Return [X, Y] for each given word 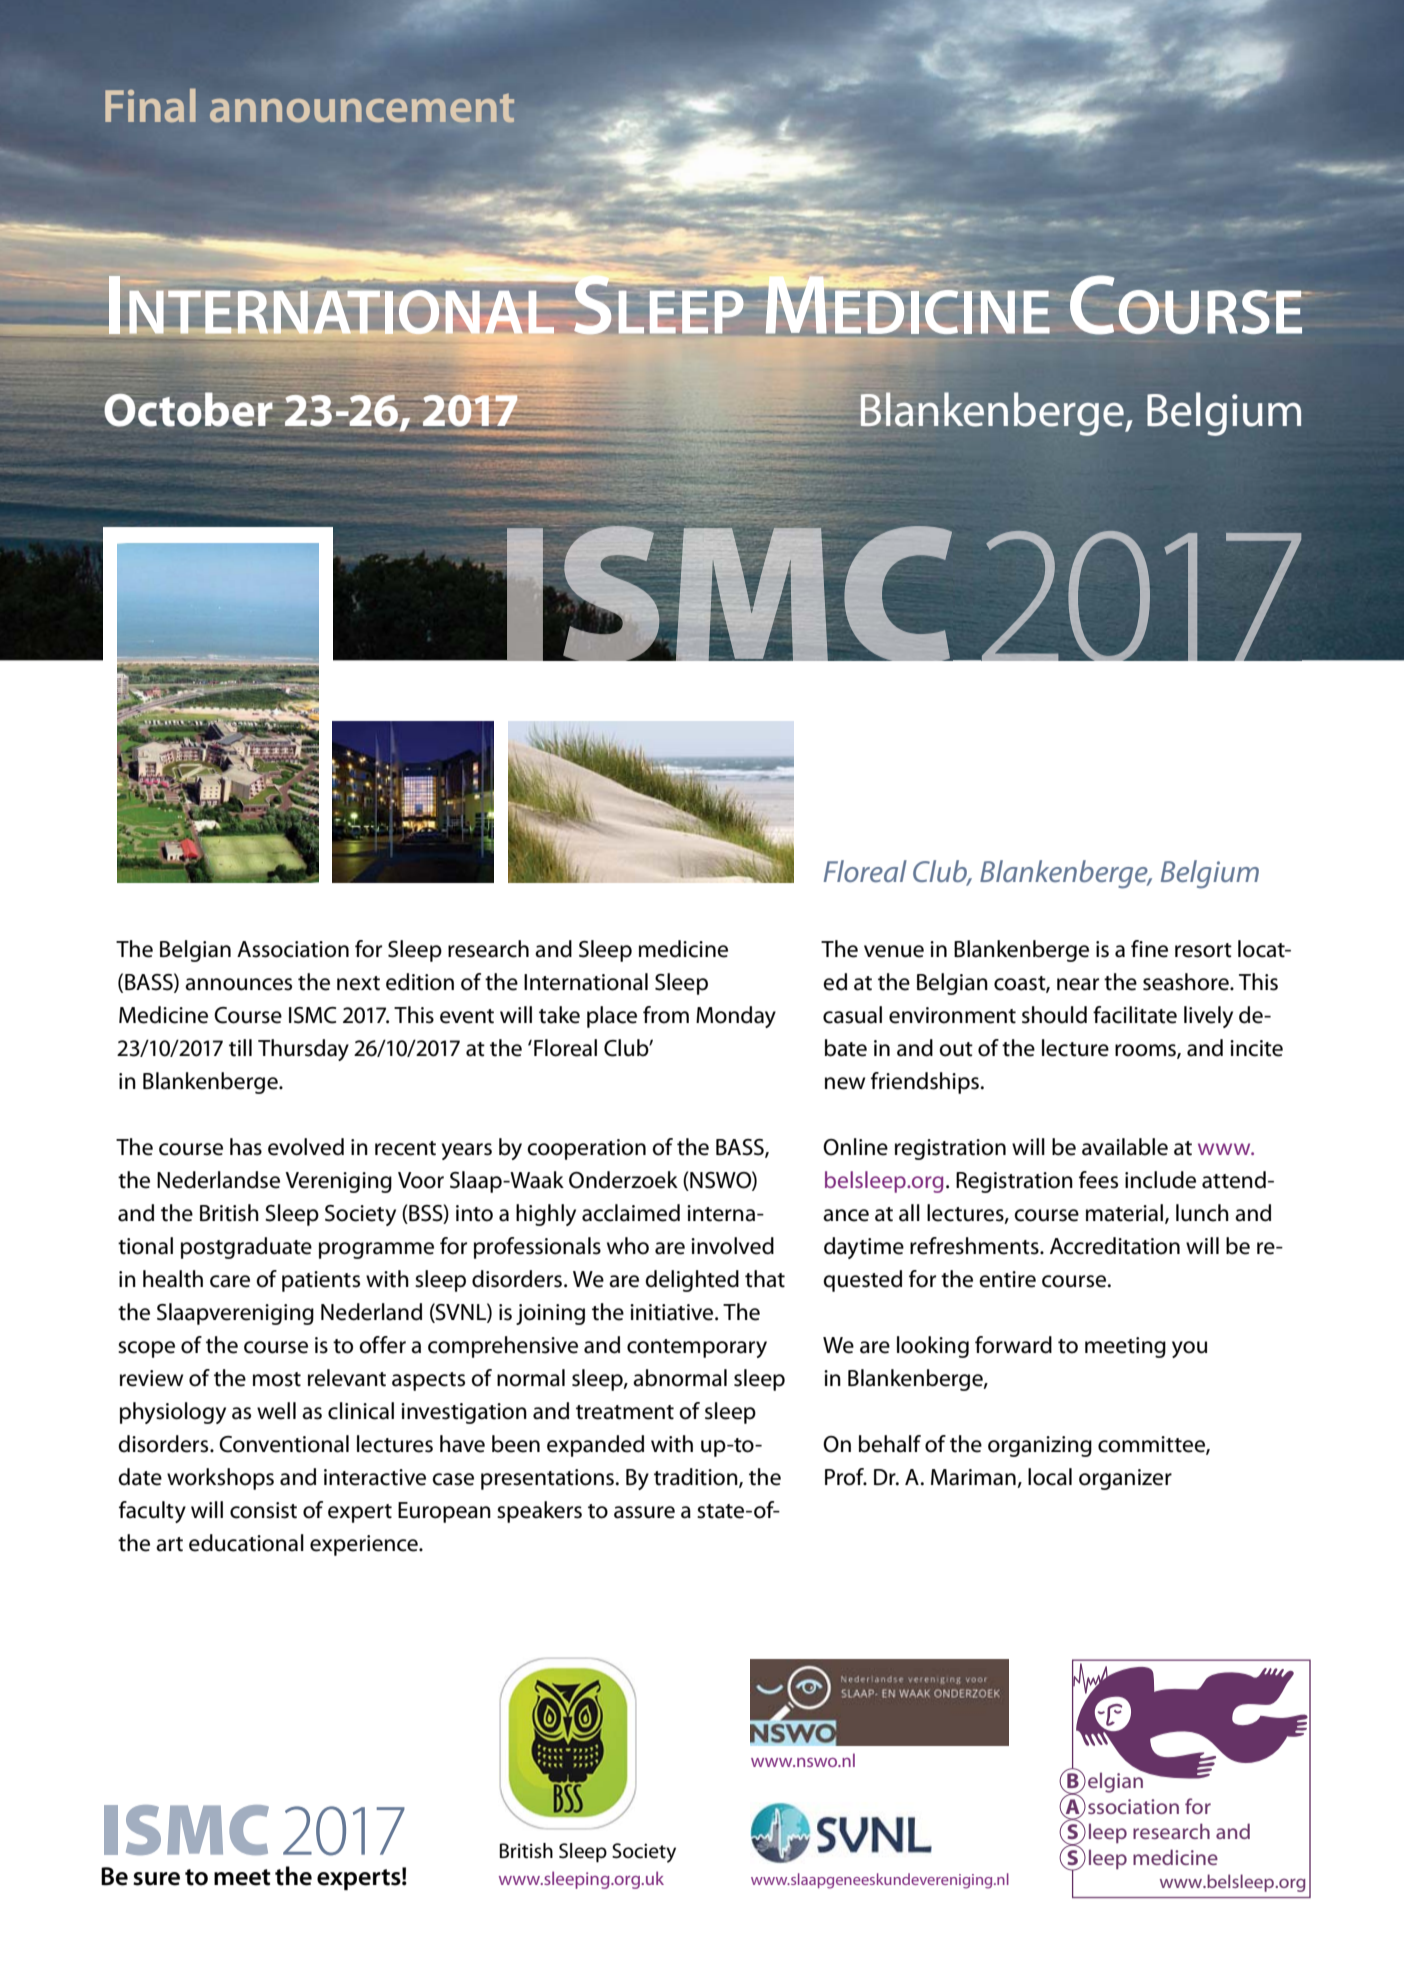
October [189, 409]
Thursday [303, 1050]
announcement [362, 108]
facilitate [1135, 1015]
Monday [736, 1017]
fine [1149, 949]
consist [263, 1510]
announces [238, 984]
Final [150, 106]
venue [894, 951]
